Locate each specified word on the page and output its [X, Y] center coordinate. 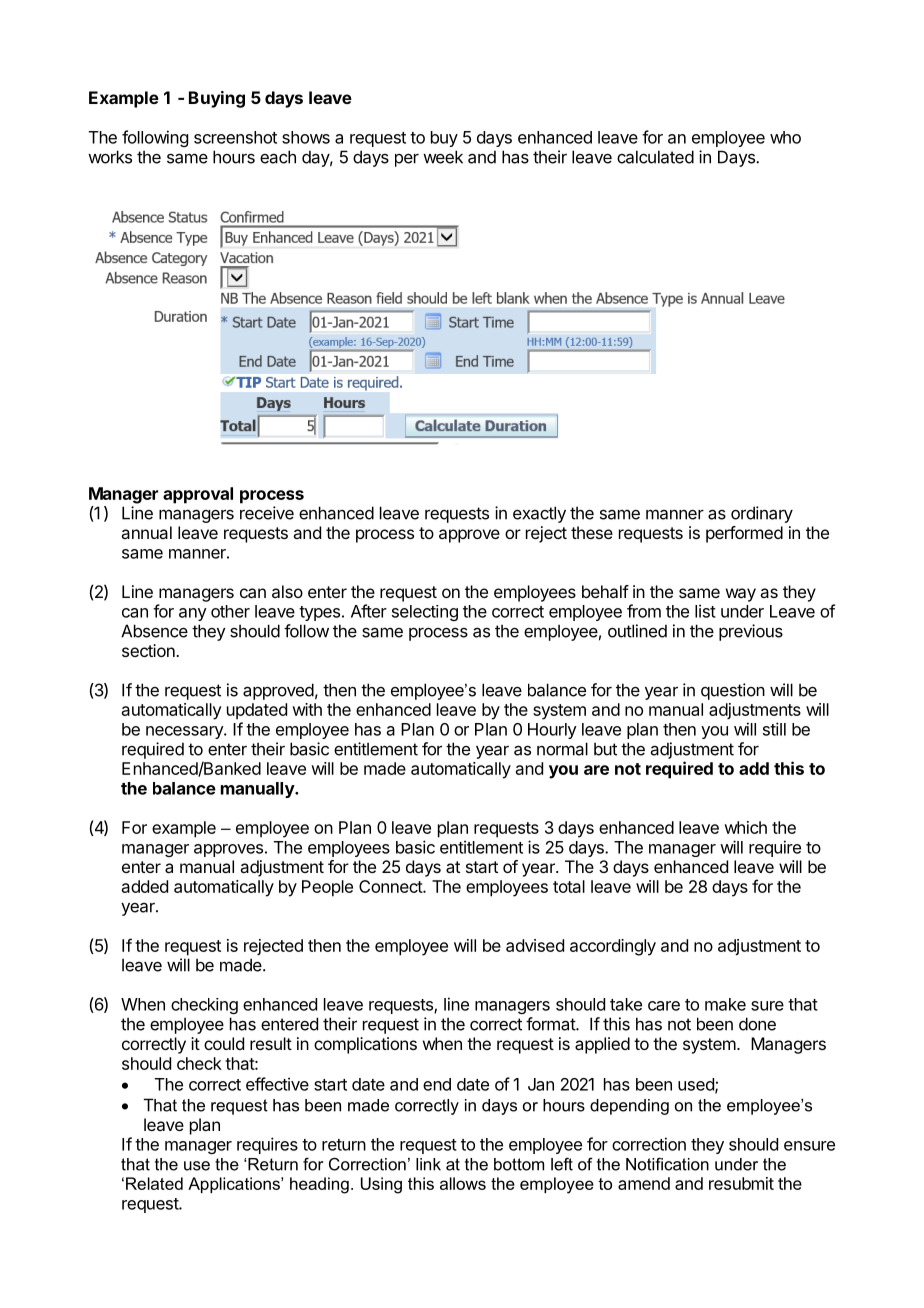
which [745, 827]
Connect [391, 886]
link [428, 1164]
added [145, 886]
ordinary [762, 514]
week [443, 157]
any [193, 614]
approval [198, 495]
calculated [655, 157]
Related [154, 1183]
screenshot [235, 137]
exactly [539, 514]
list [705, 611]
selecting [425, 613]
